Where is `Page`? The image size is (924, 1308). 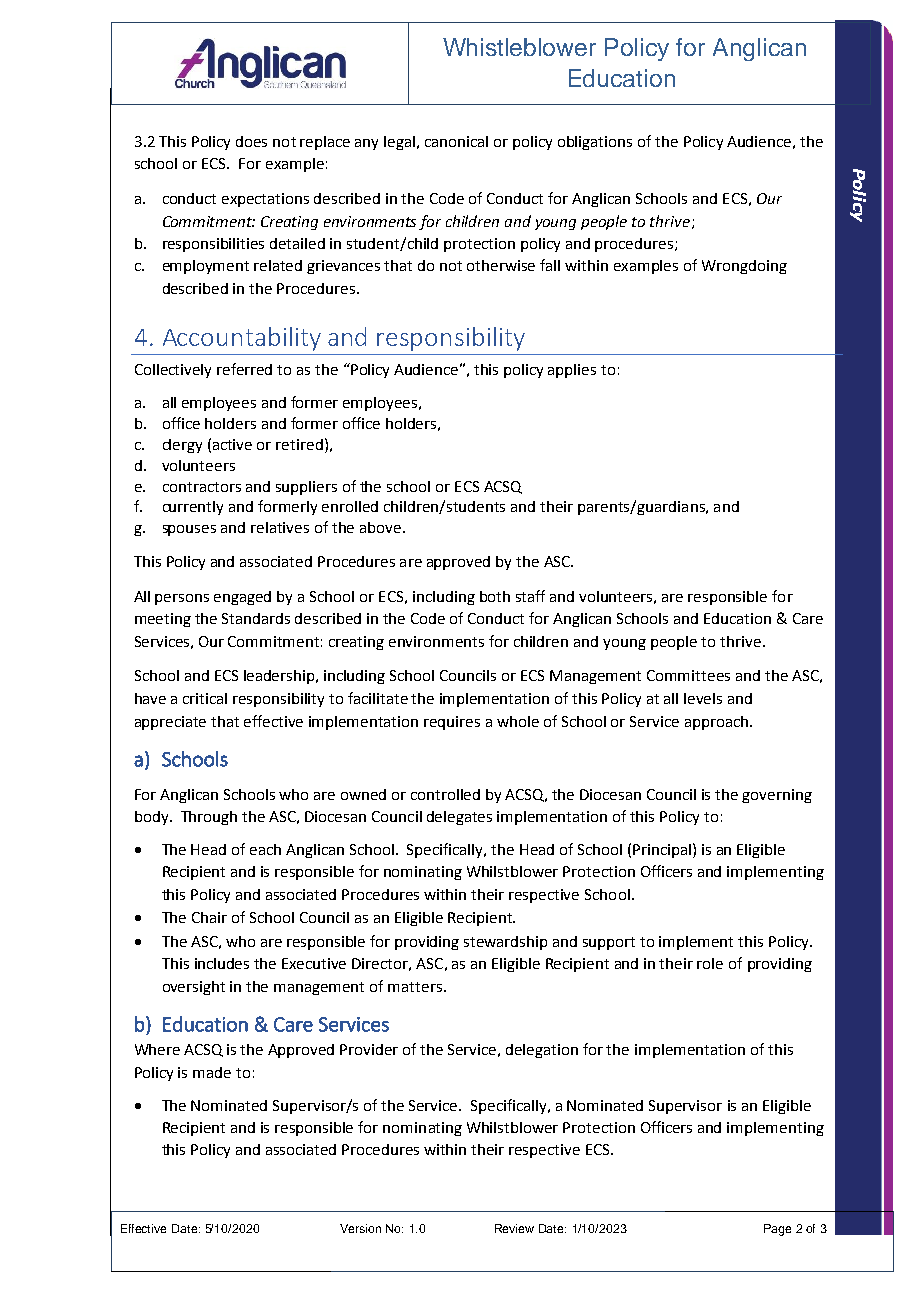 Page is located at coordinates (777, 1230).
